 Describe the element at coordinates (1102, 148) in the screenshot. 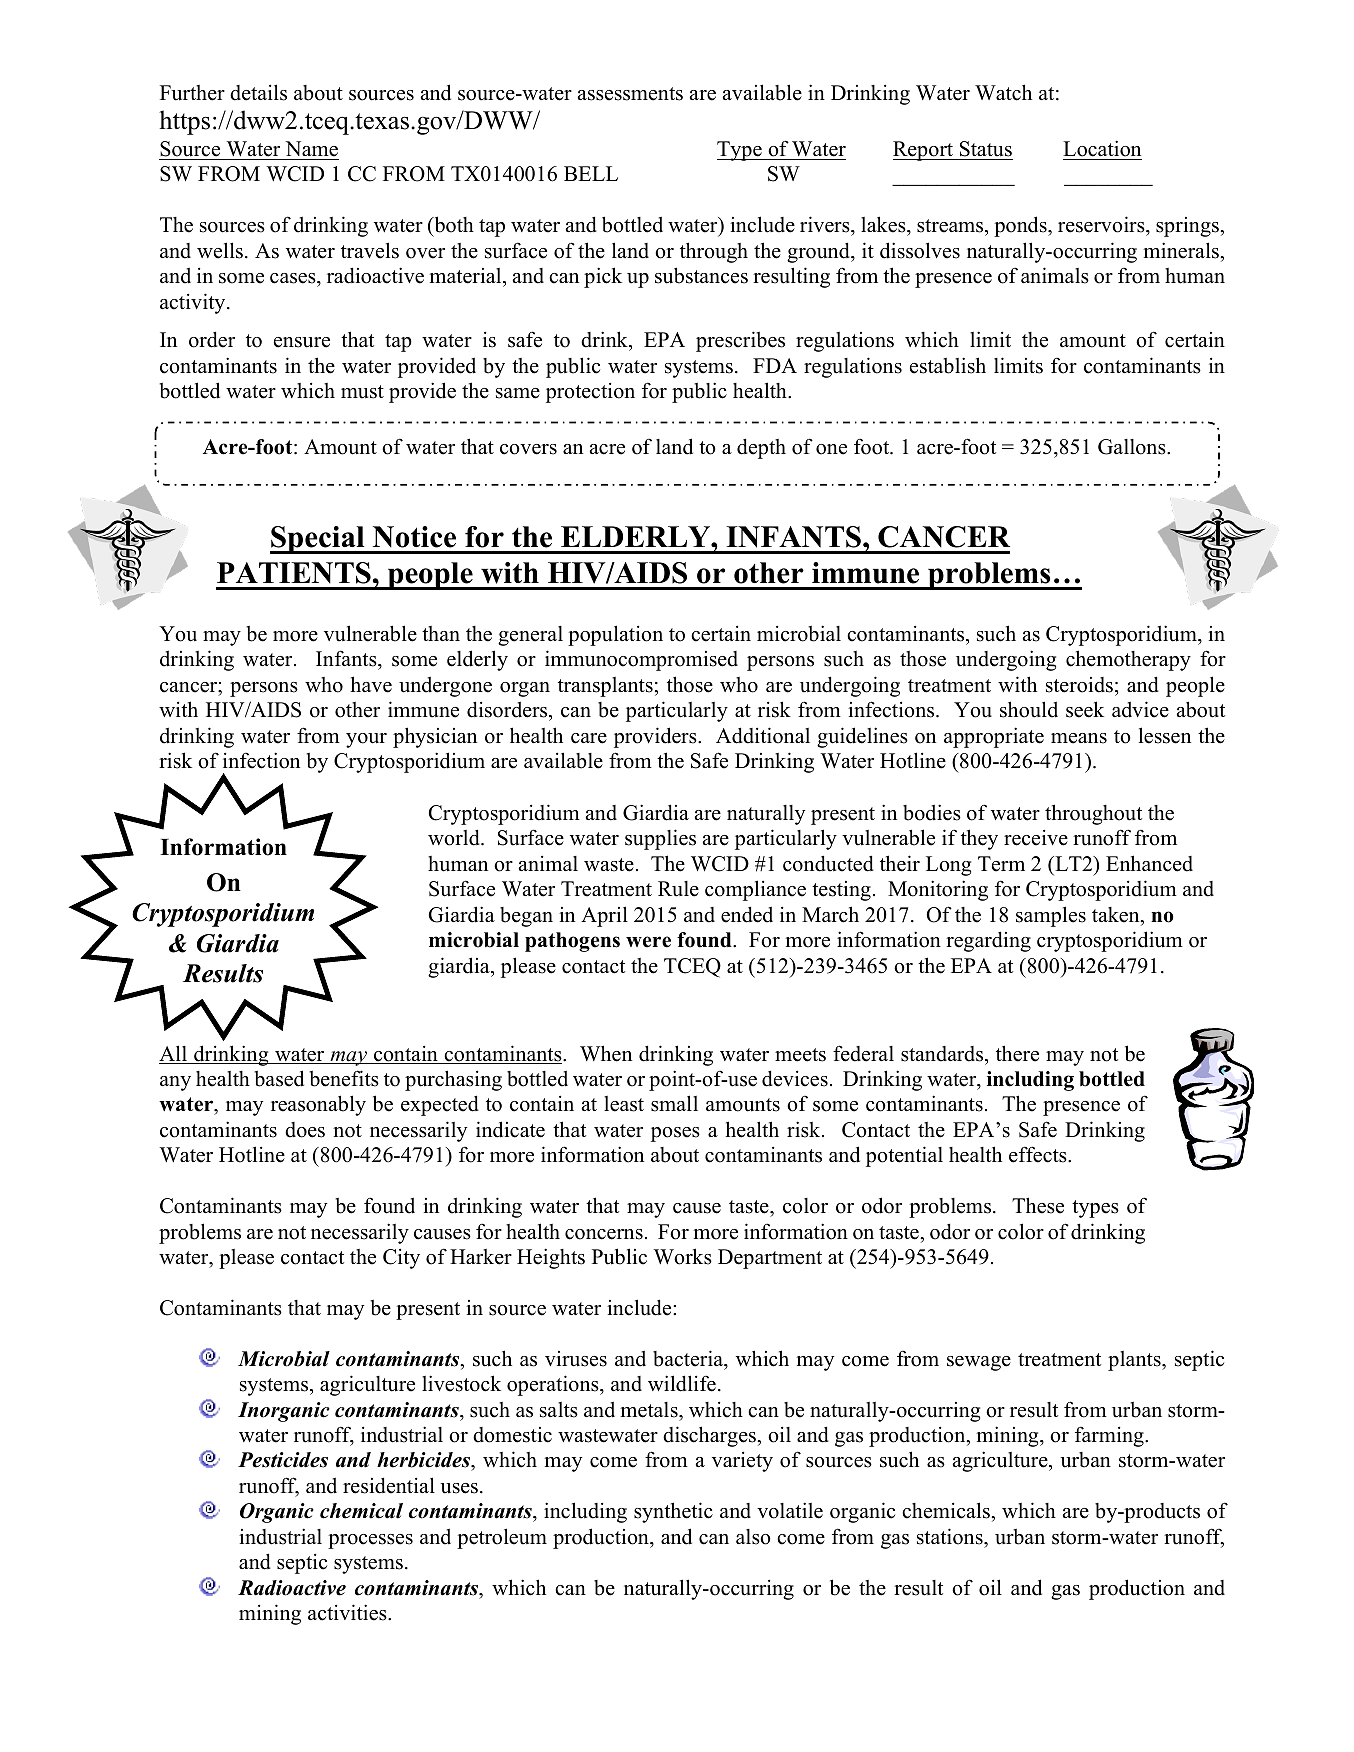

I see `Location` at that location.
